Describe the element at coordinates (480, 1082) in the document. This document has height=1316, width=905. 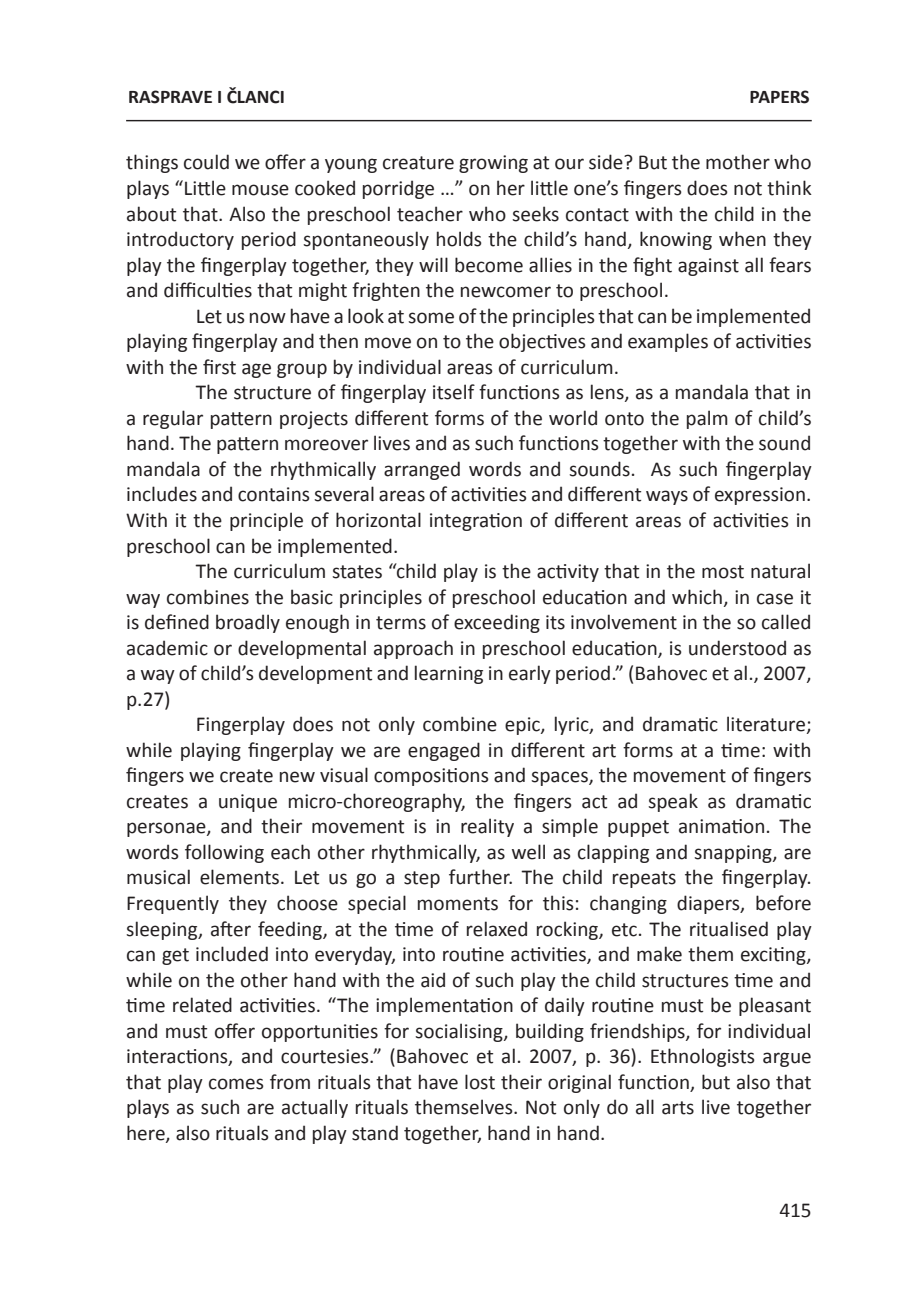
I see `lost` at that location.
